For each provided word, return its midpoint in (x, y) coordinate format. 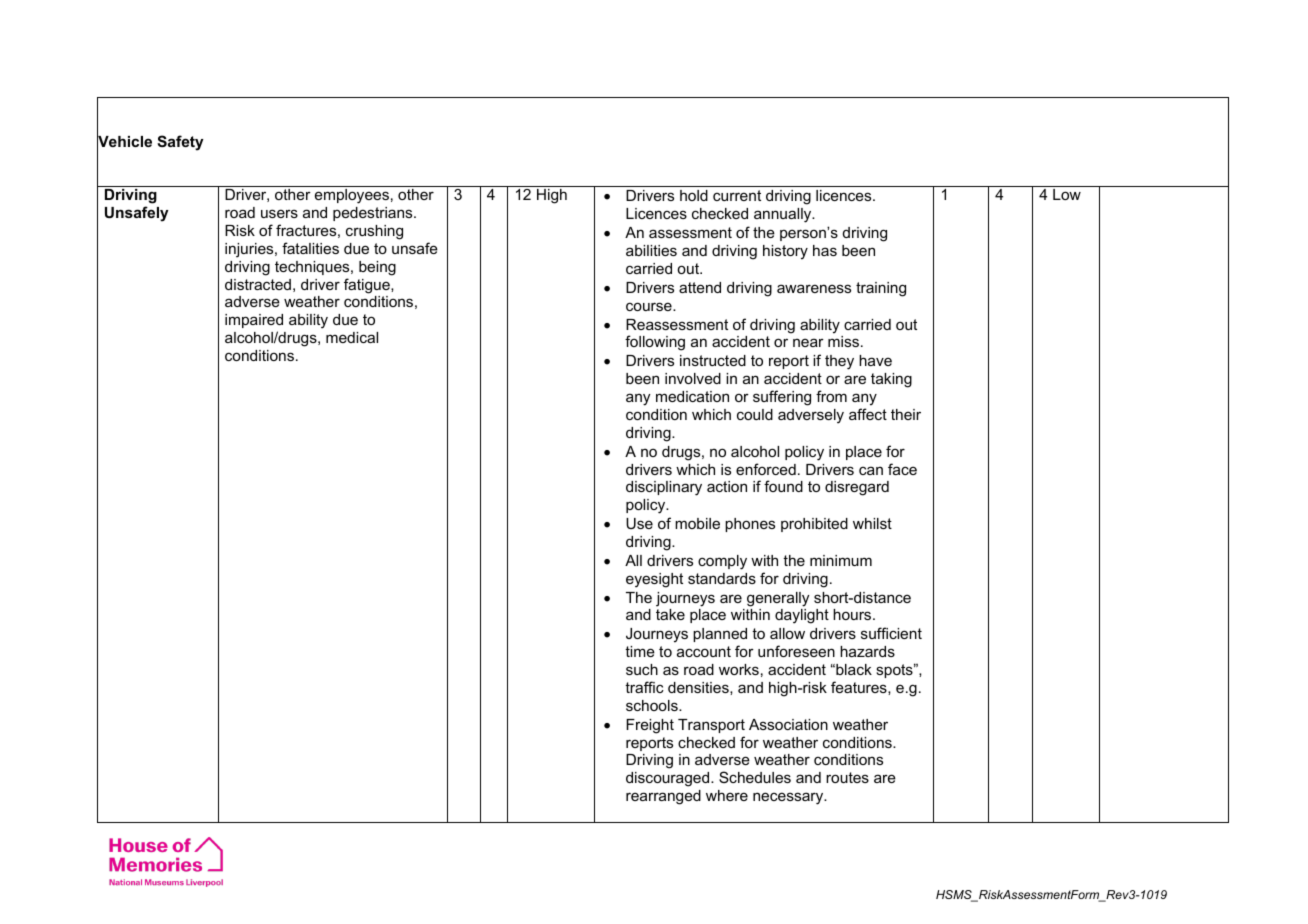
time (640, 651)
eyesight (654, 580)
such (642, 669)
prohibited (814, 525)
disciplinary (664, 488)
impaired (254, 321)
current (737, 195)
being (377, 268)
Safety (180, 143)
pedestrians (374, 214)
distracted (258, 284)
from (831, 396)
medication (692, 396)
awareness (814, 288)
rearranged (663, 797)
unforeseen (796, 651)
